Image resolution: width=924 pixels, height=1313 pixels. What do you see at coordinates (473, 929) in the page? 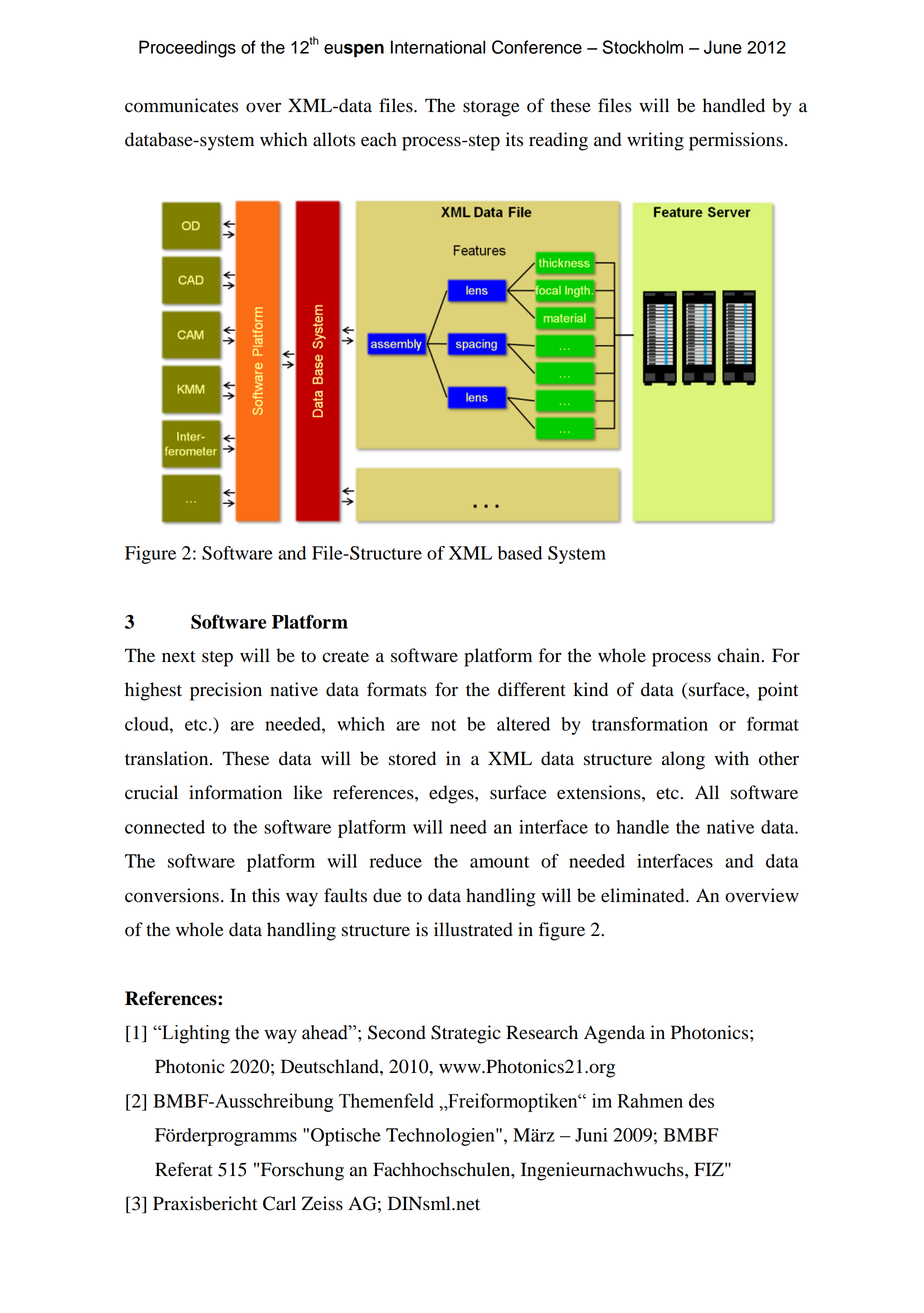
I see `illustrated` at bounding box center [473, 929].
